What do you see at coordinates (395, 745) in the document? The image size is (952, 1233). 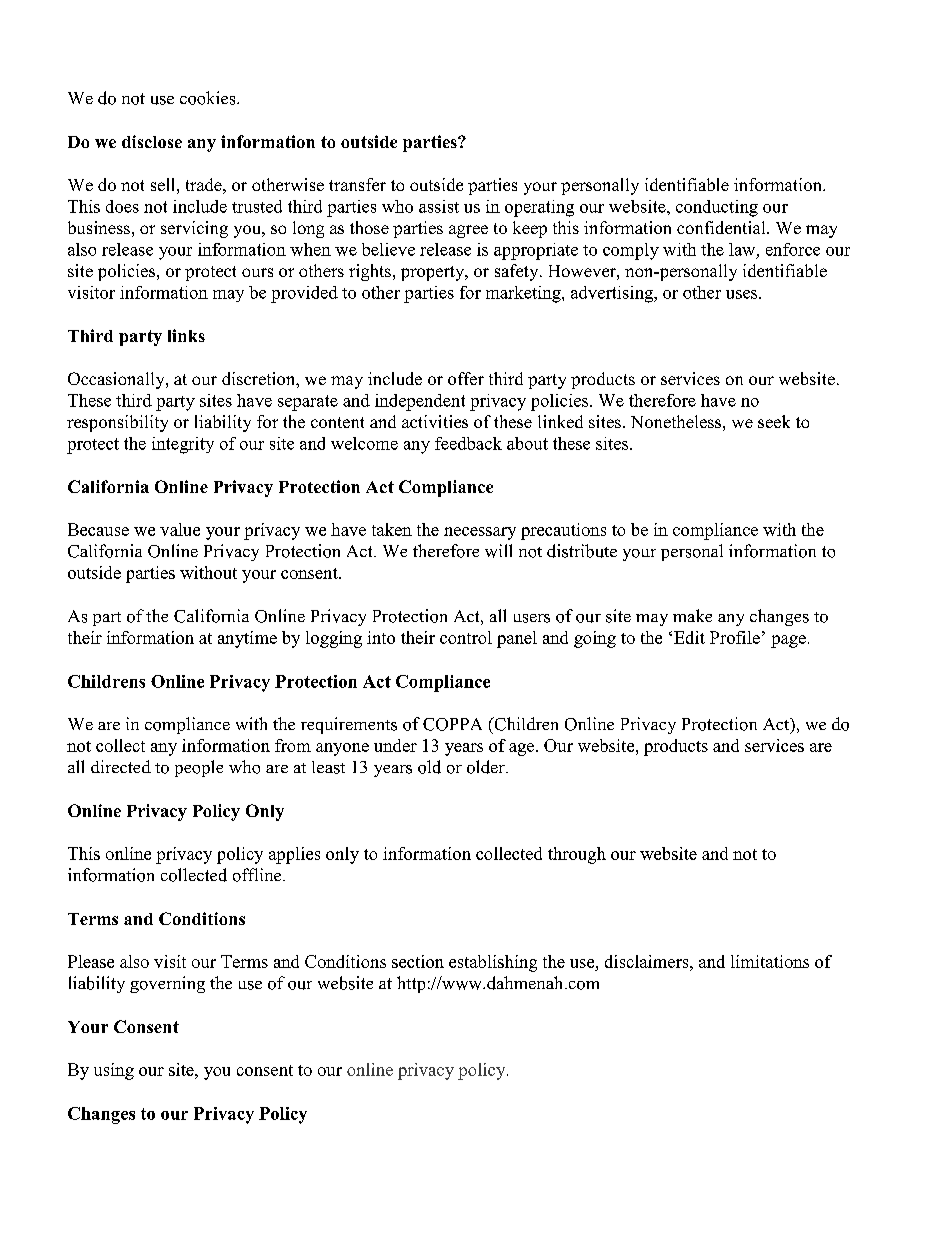 I see `under` at bounding box center [395, 745].
